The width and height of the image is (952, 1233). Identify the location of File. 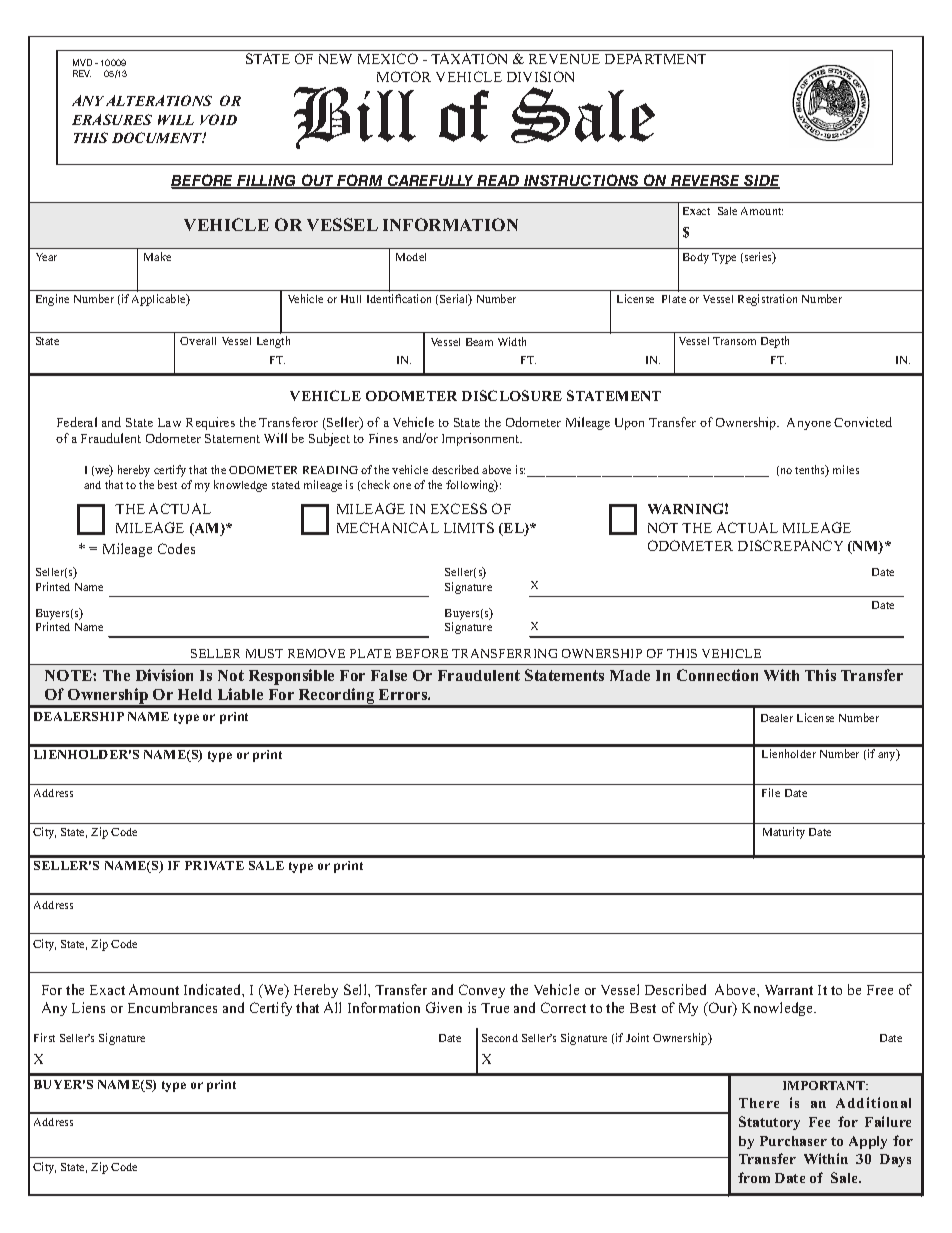
(771, 792).
